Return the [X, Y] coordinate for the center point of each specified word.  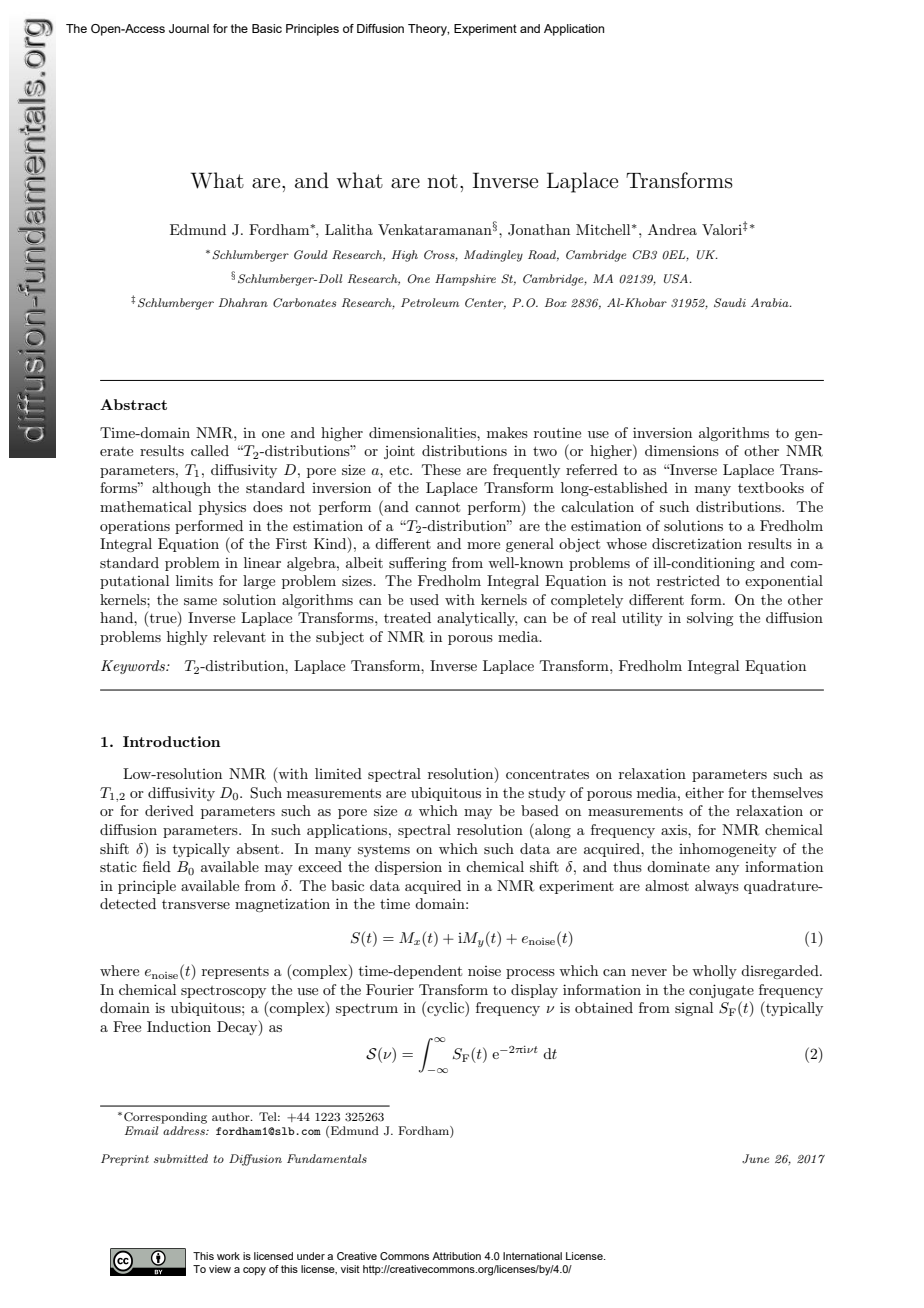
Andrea [672, 229]
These [441, 469]
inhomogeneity [728, 850]
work [228, 1256]
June [755, 1159]
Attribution [456, 1256]
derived [169, 810]
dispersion [408, 868]
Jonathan [539, 230]
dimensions [682, 450]
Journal [189, 28]
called [210, 450]
